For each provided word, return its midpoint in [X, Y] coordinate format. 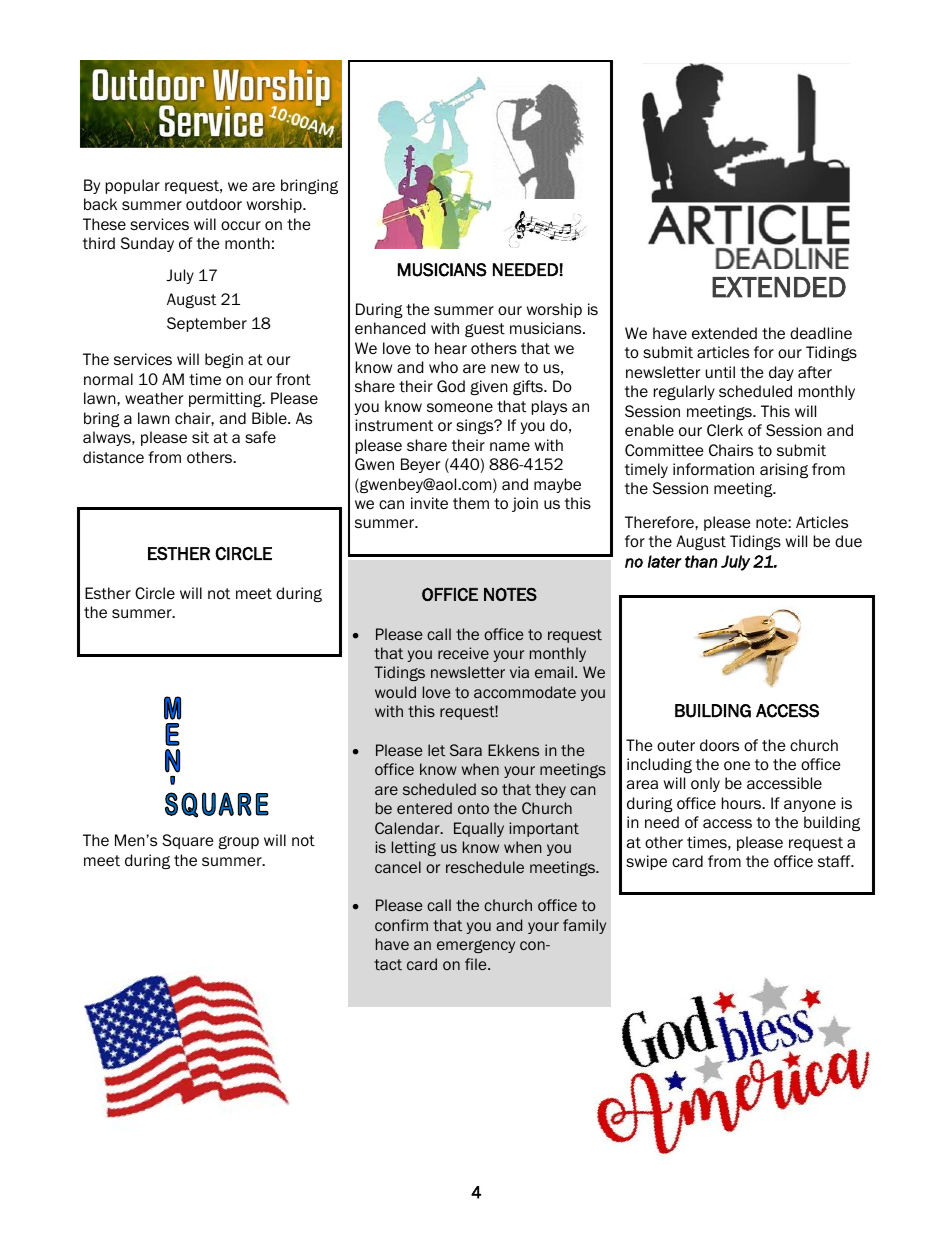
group [238, 842]
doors [719, 745]
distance [113, 457]
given [489, 387]
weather [154, 398]
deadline [821, 333]
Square [188, 841]
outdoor [214, 204]
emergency [476, 946]
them [471, 503]
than [701, 561]
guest [485, 330]
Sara [466, 750]
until [720, 372]
